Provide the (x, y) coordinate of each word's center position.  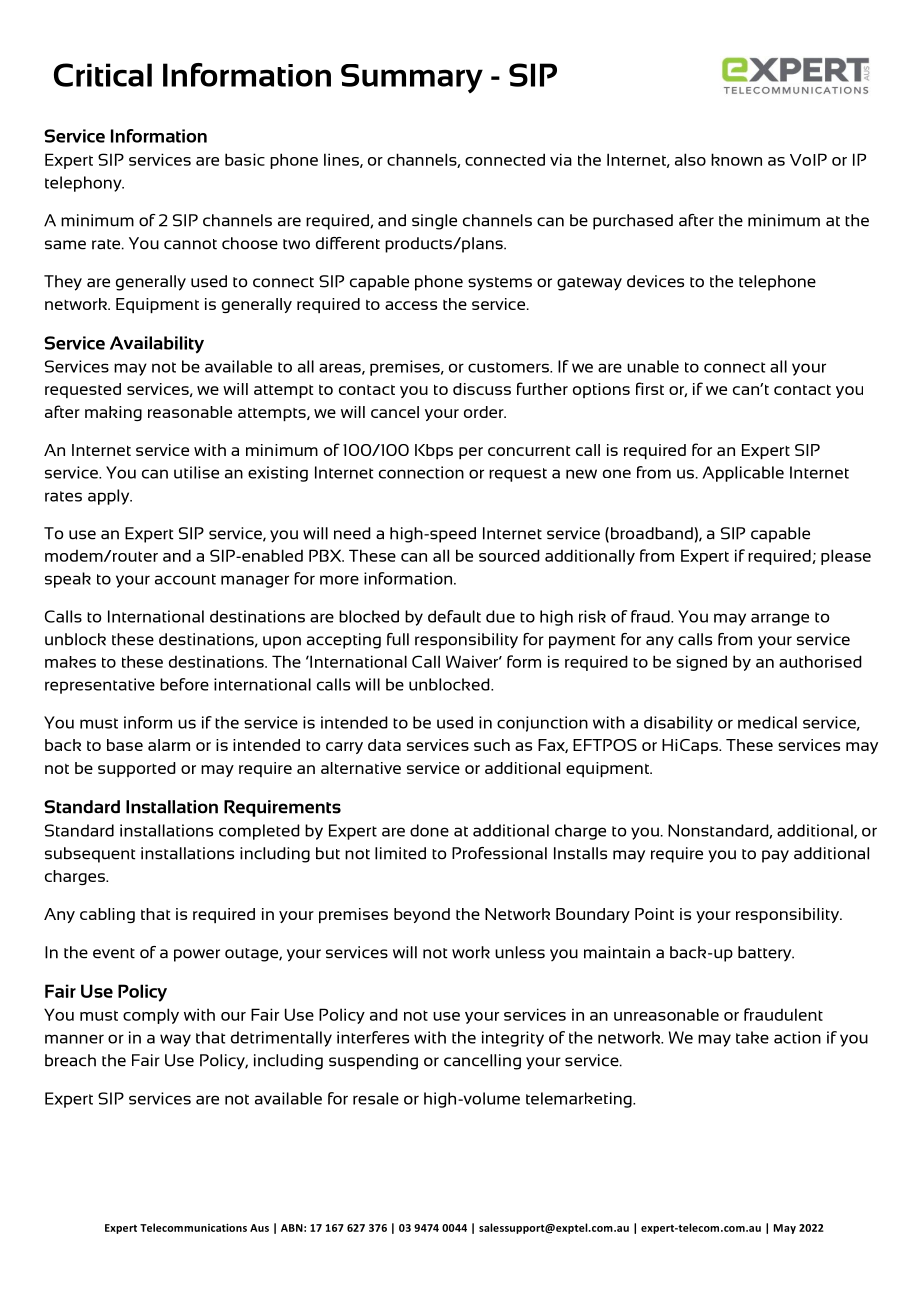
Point (654, 914)
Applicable (743, 474)
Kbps (434, 451)
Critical (103, 75)
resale (376, 1098)
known (736, 159)
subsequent (90, 855)
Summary (412, 78)
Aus (259, 1228)
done (429, 830)
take (752, 1037)
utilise (196, 472)
